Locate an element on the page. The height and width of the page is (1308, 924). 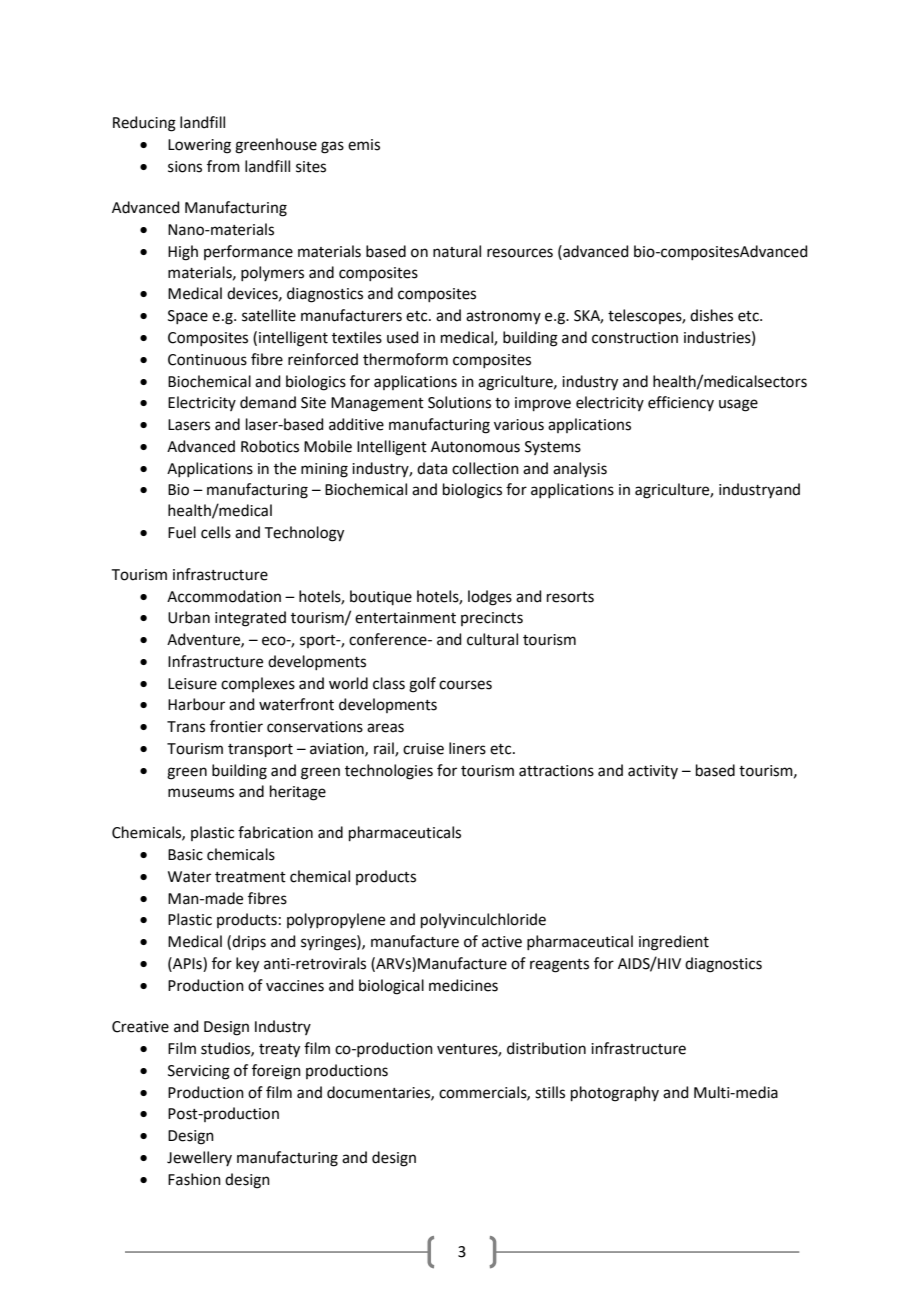
resorts is located at coordinates (570, 597).
